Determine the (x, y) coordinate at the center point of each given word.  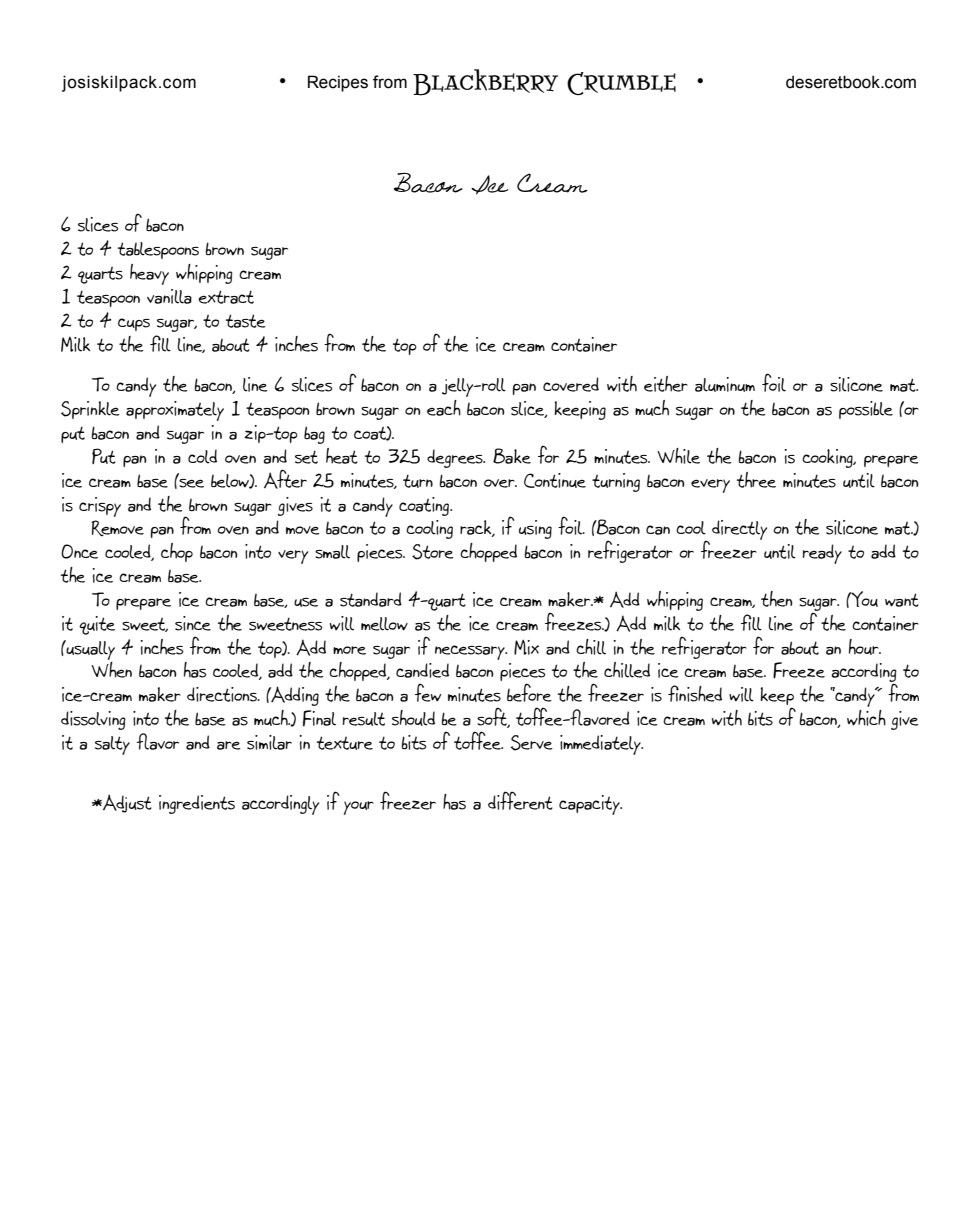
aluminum (725, 384)
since (193, 623)
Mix (526, 647)
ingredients (197, 804)
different (520, 800)
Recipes (338, 83)
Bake (512, 456)
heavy (149, 274)
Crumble (621, 83)
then (777, 599)
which (866, 718)
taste (246, 321)
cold (202, 456)
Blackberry (485, 82)
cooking (828, 458)
